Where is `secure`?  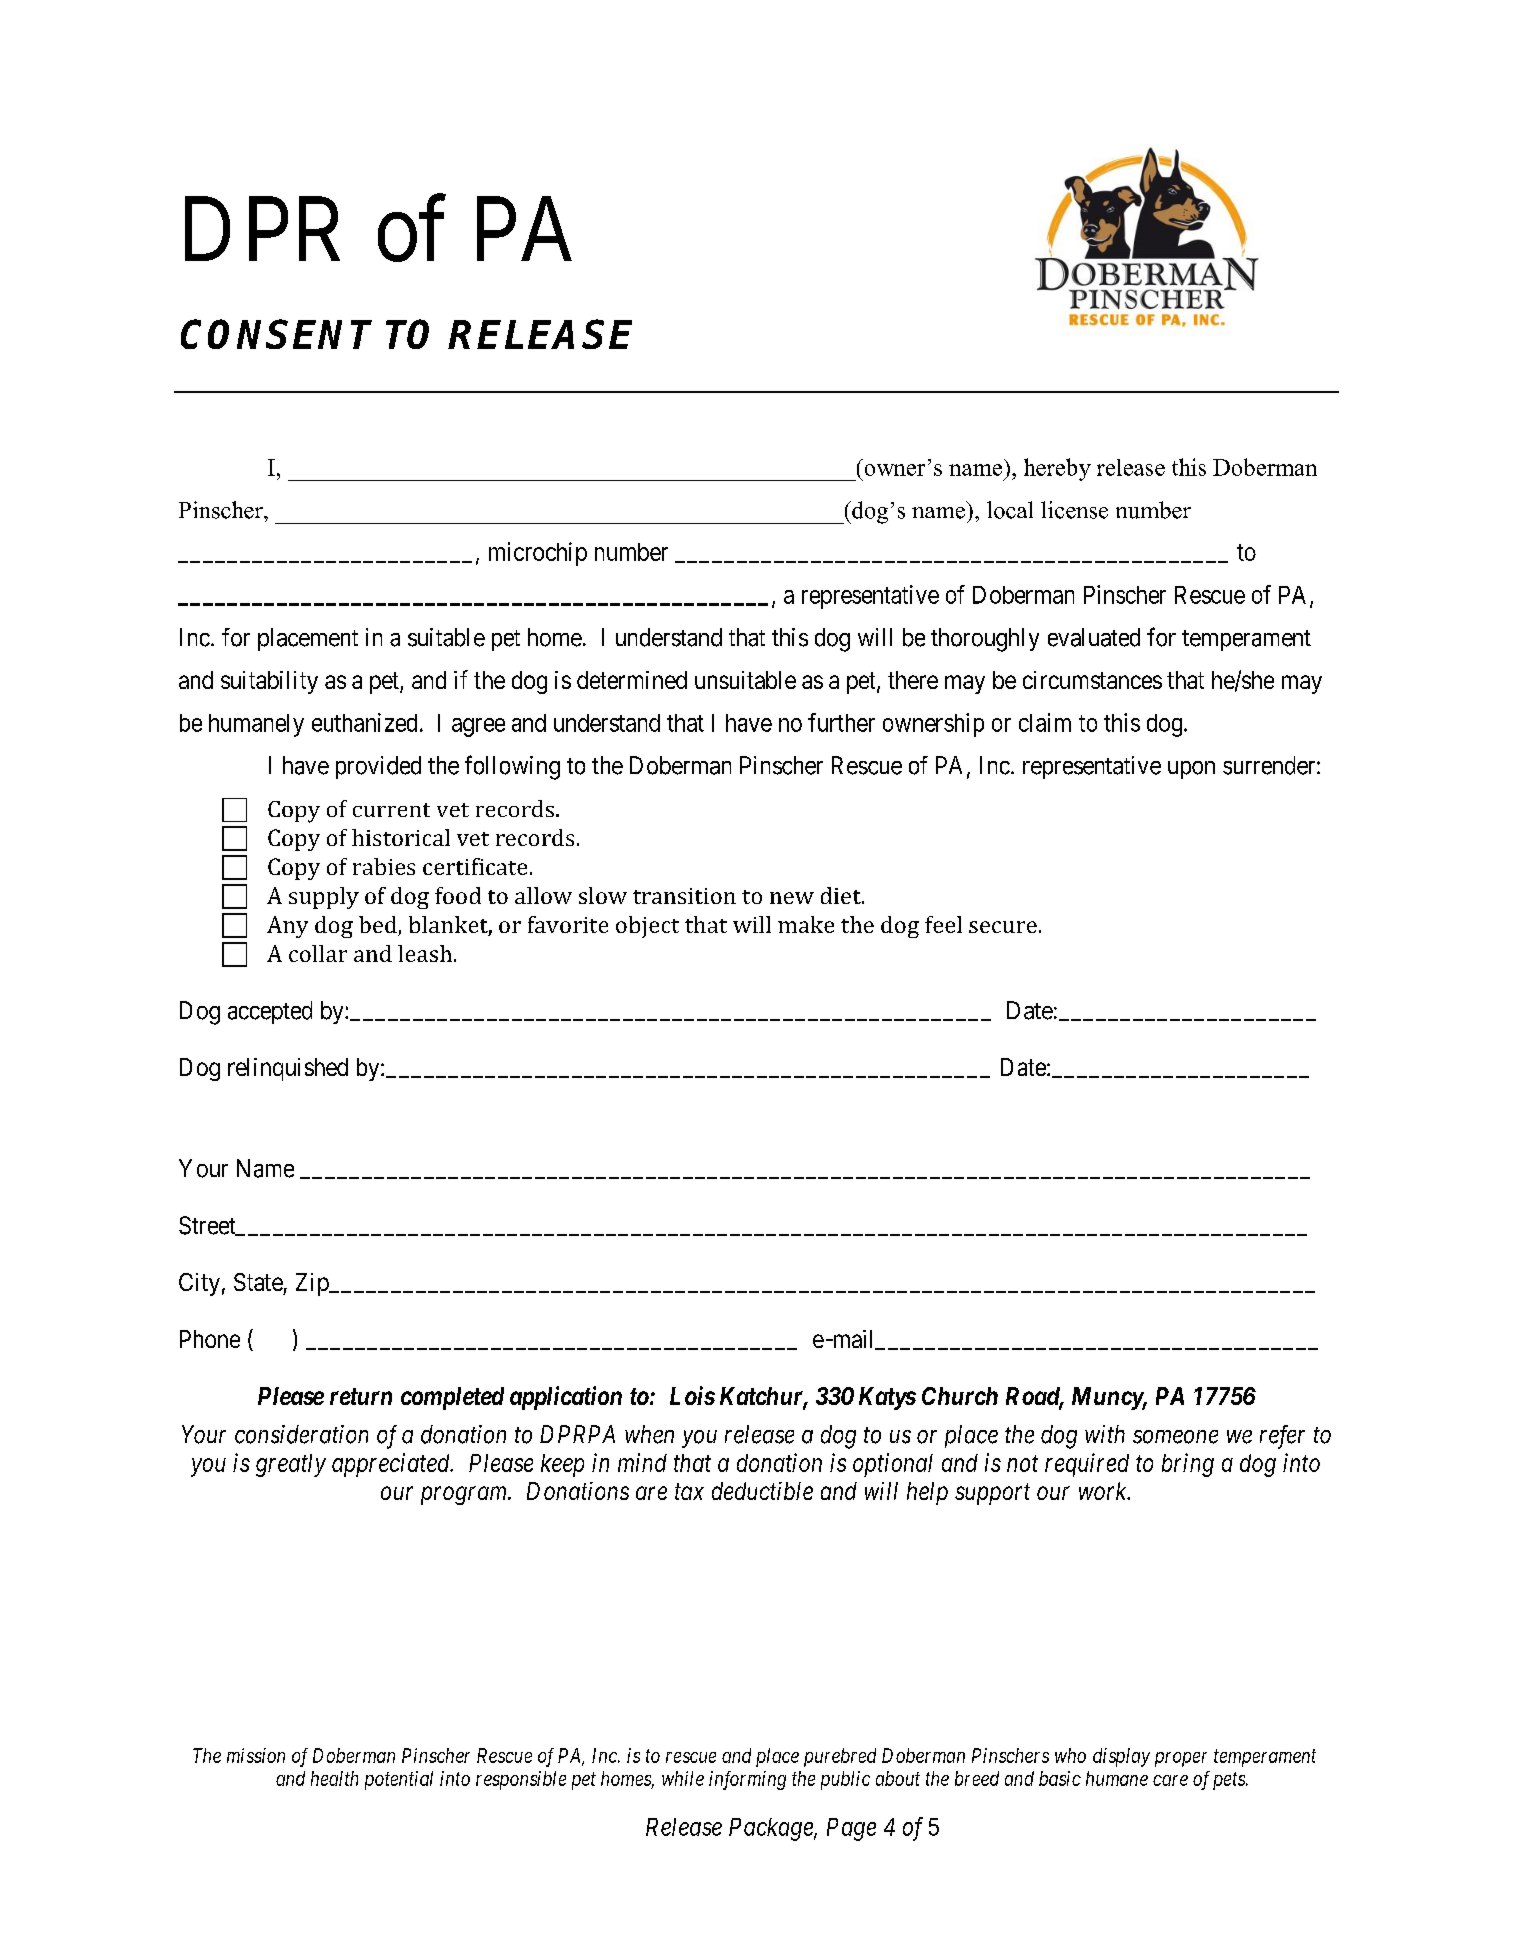
secure is located at coordinates (1003, 927).
